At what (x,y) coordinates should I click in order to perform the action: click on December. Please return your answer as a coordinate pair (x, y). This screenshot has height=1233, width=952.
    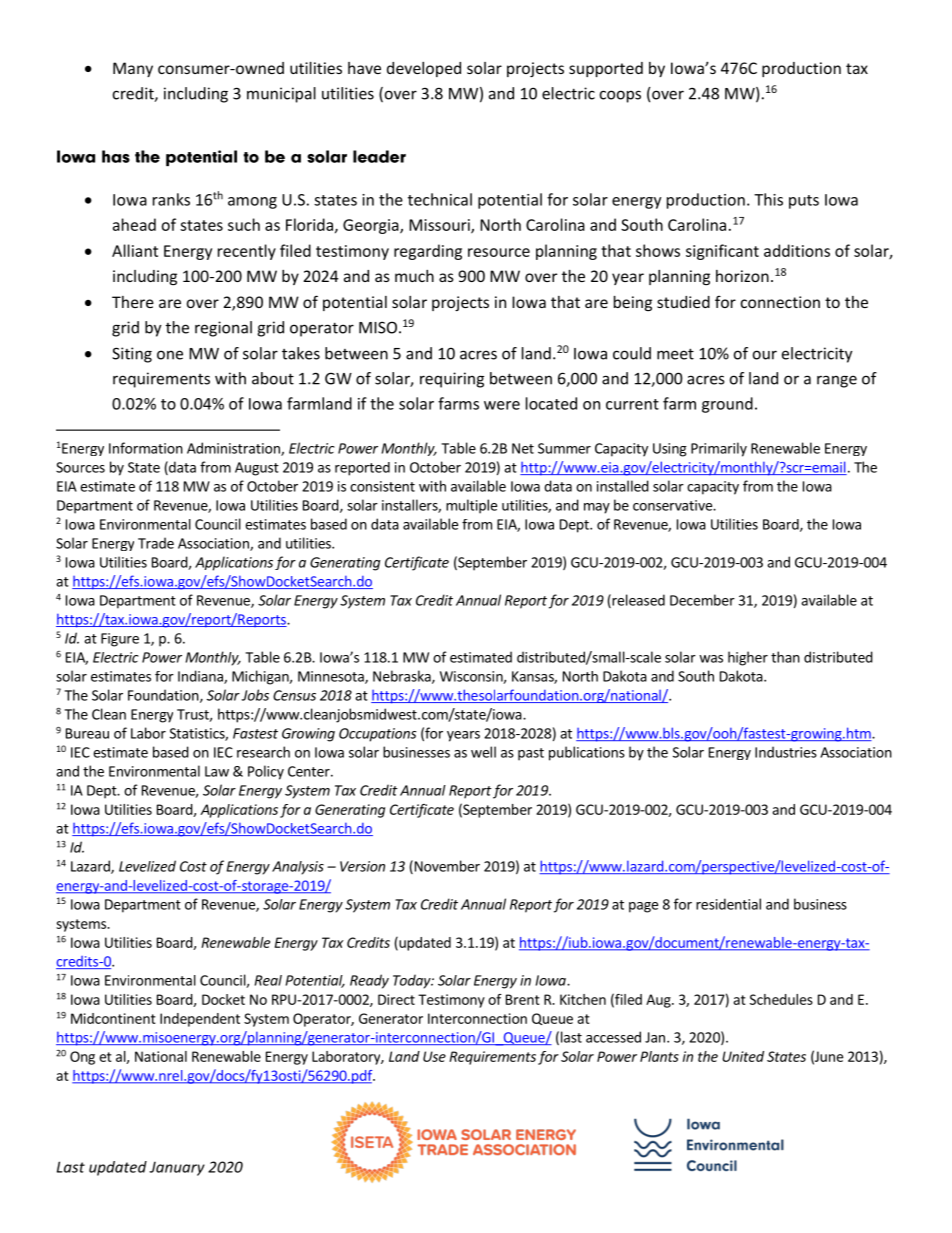
    Looking at the image, I should click on (702, 600).
